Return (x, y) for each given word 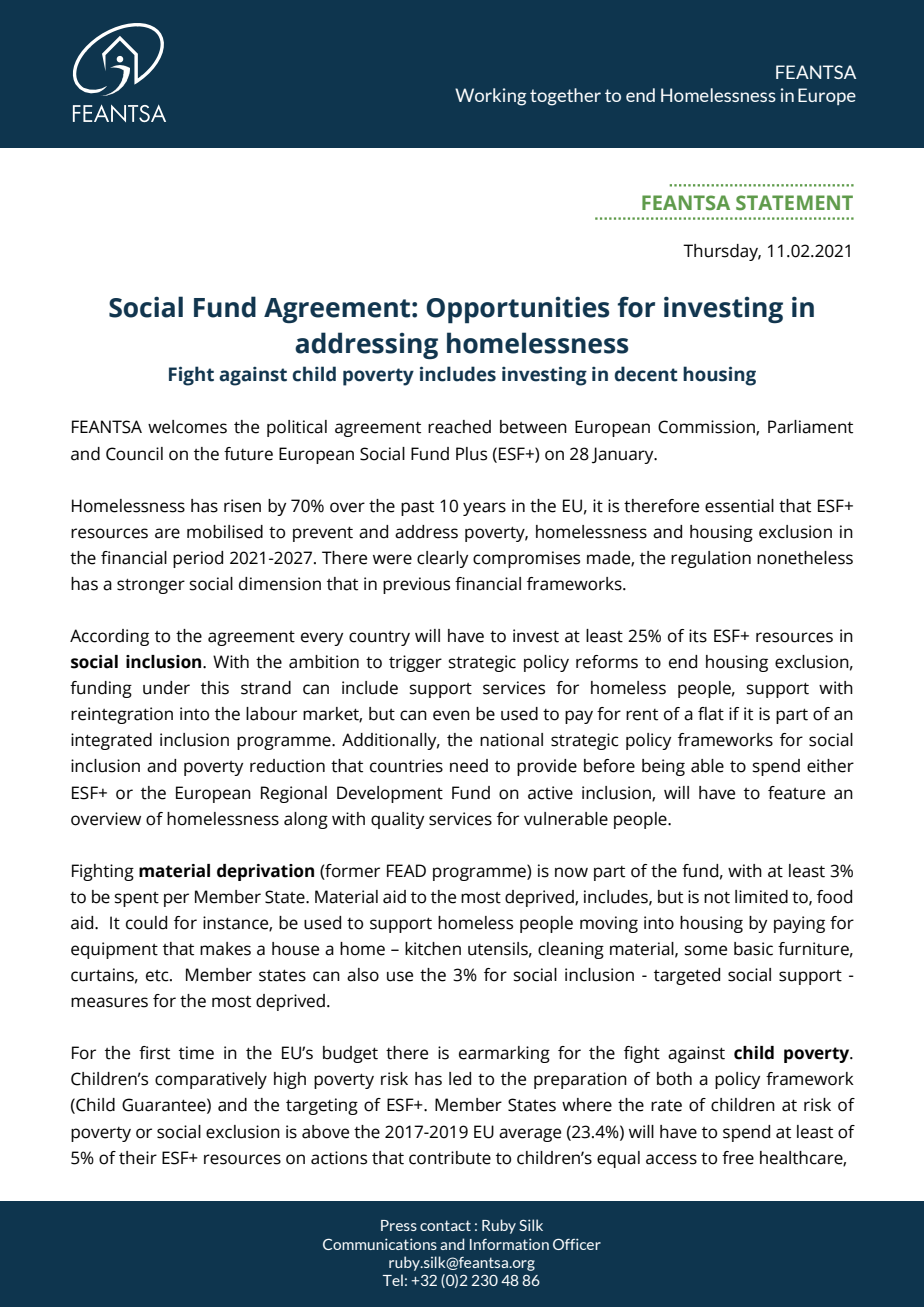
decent (646, 374)
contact (445, 1225)
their (138, 1158)
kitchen (433, 949)
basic (753, 949)
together (565, 97)
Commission (707, 428)
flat (711, 714)
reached (459, 427)
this (215, 688)
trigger (415, 663)
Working (491, 97)
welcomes (187, 427)
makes (225, 949)
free (738, 1158)
